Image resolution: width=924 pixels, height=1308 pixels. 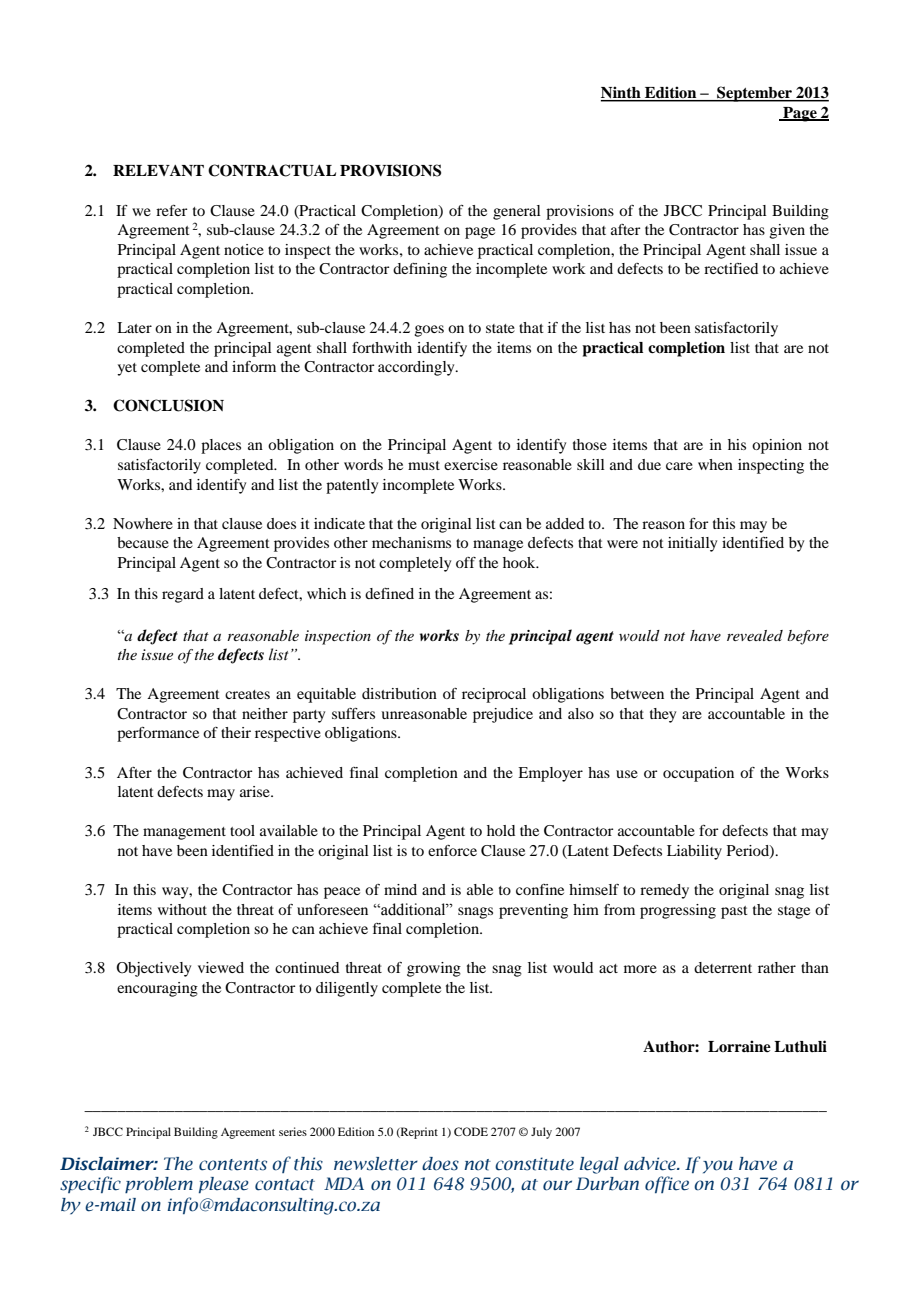 What do you see at coordinates (400, 889) in the document?
I see `mind` at bounding box center [400, 889].
